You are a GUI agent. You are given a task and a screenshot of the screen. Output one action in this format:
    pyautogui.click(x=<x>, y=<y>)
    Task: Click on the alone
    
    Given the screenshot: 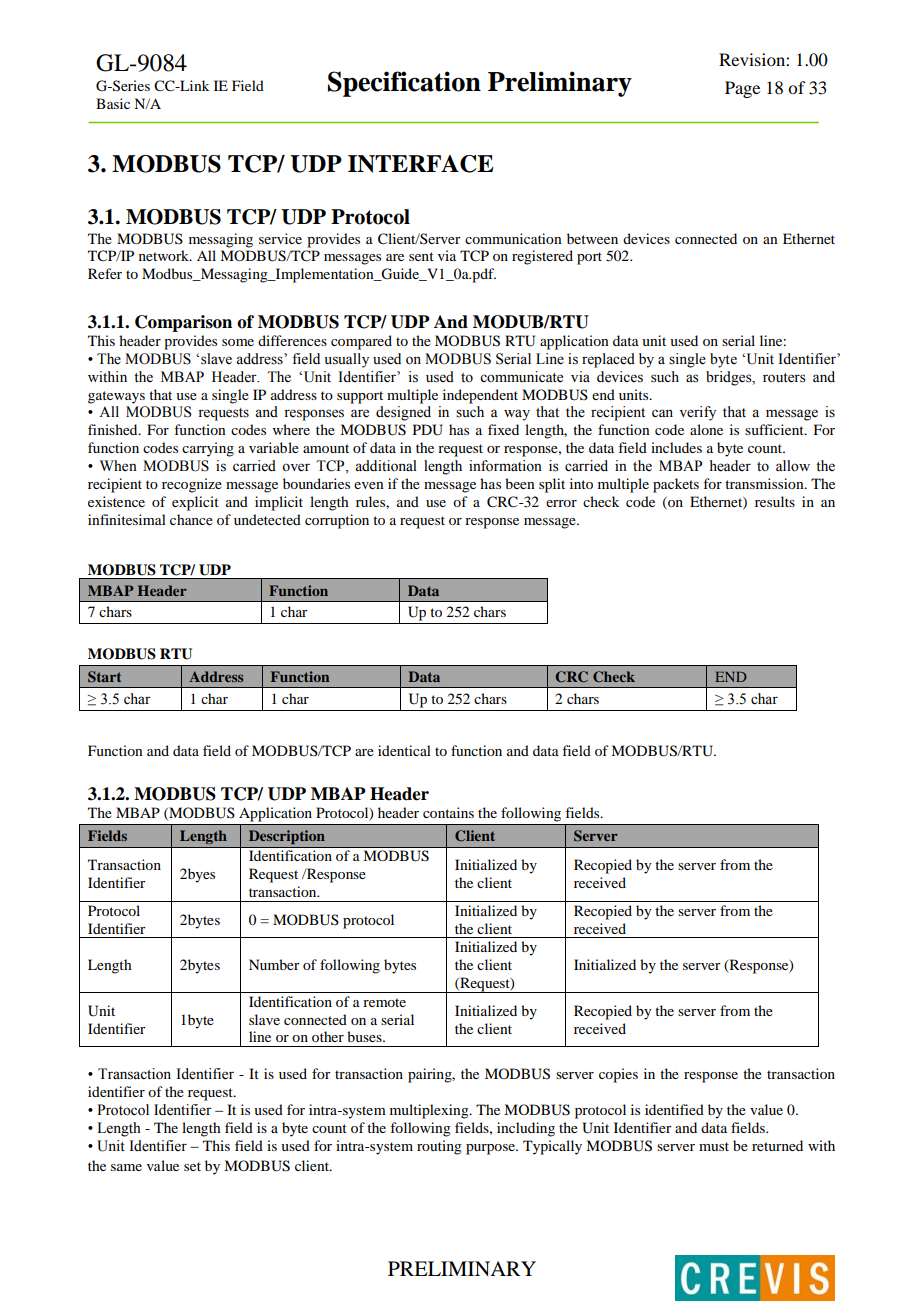 What is the action you would take?
    pyautogui.click(x=706, y=429)
